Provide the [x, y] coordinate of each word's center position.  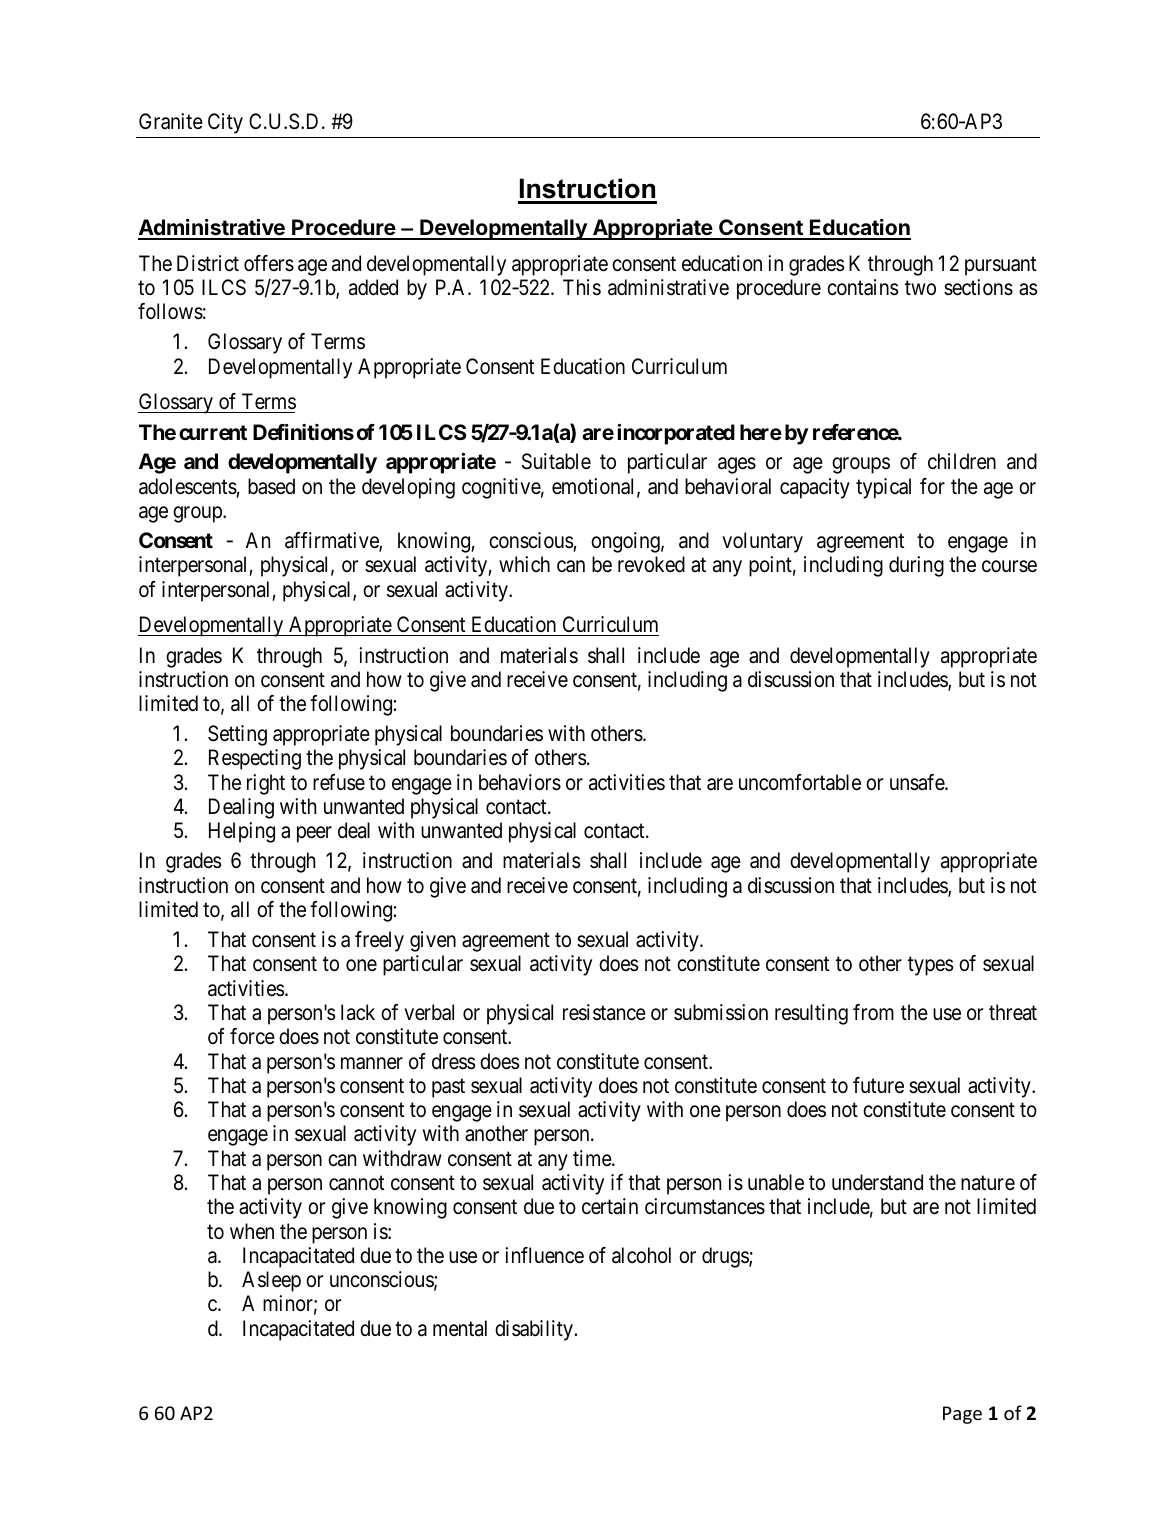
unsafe [918, 782]
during [916, 566]
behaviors [520, 782]
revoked [651, 564]
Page [962, 1415]
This [582, 287]
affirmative [332, 541]
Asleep [271, 1281]
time [593, 1158]
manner [372, 1063]
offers [269, 263]
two [920, 288]
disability [534, 1330]
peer [314, 835]
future [878, 1085]
